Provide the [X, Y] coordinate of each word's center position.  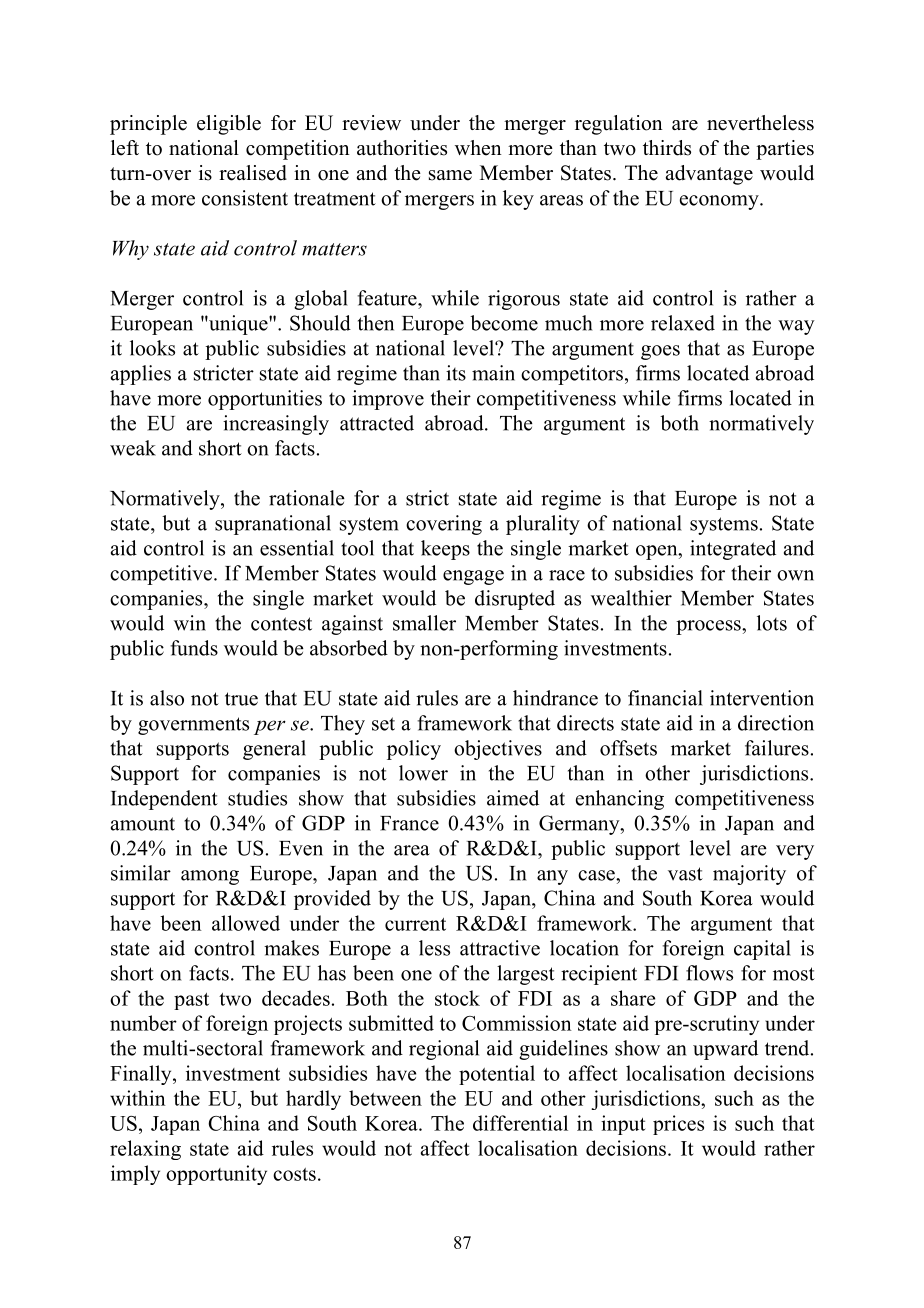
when [478, 148]
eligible [229, 125]
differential [520, 1123]
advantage [709, 175]
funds [194, 648]
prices [678, 1125]
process [709, 627]
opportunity [216, 1175]
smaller [424, 623]
